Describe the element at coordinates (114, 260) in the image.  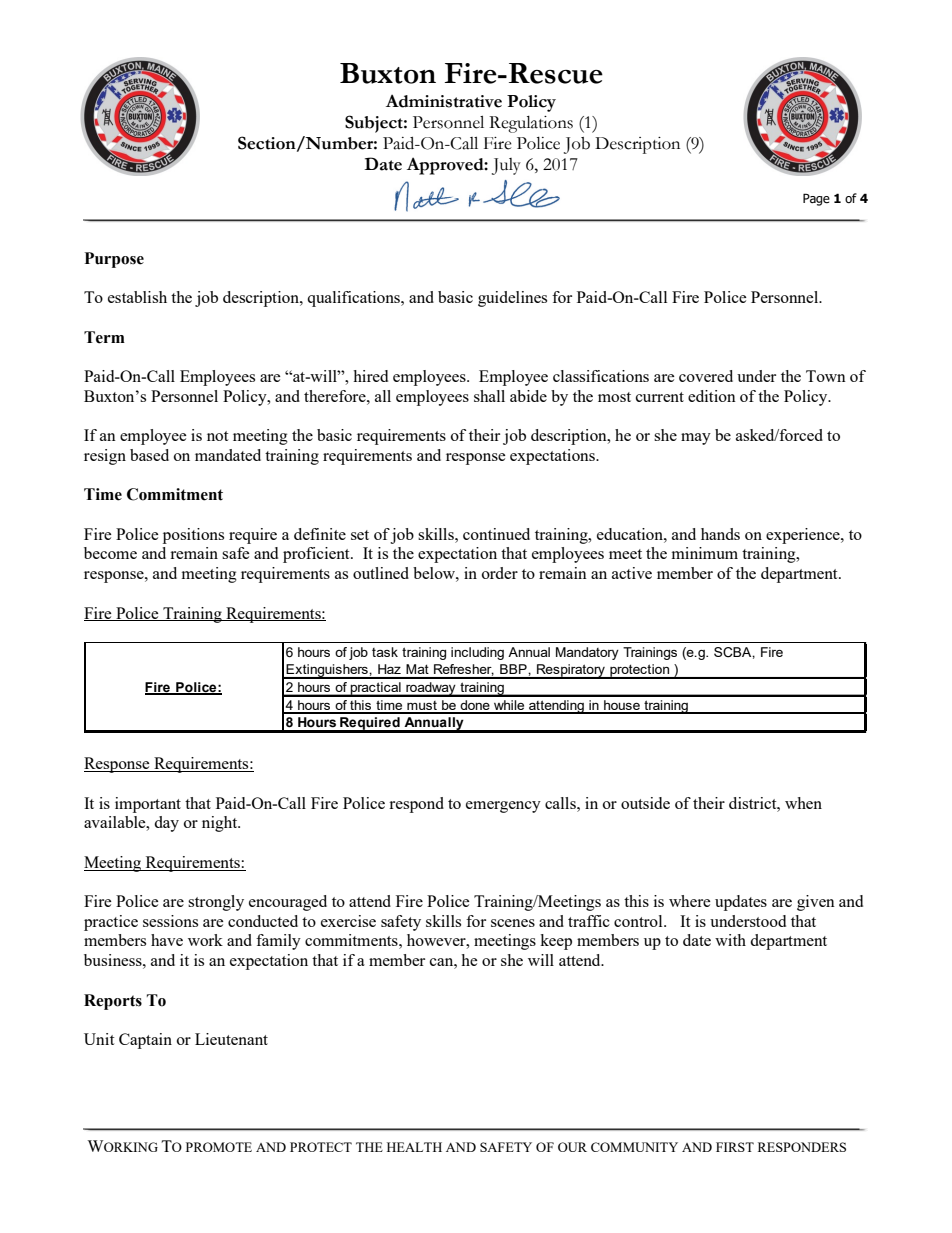
I see `Purpose` at that location.
